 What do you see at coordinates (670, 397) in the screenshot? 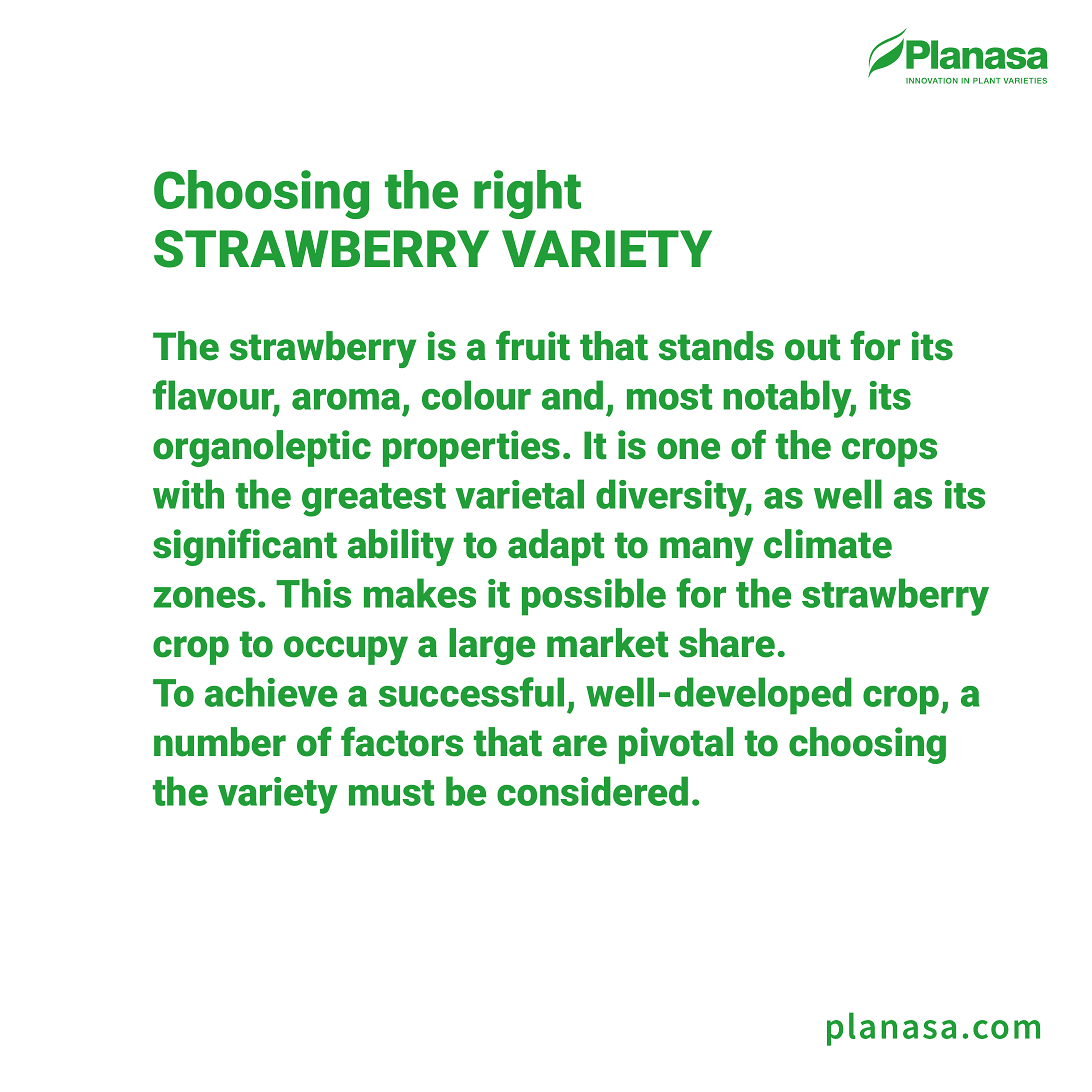
I see `most` at bounding box center [670, 397].
